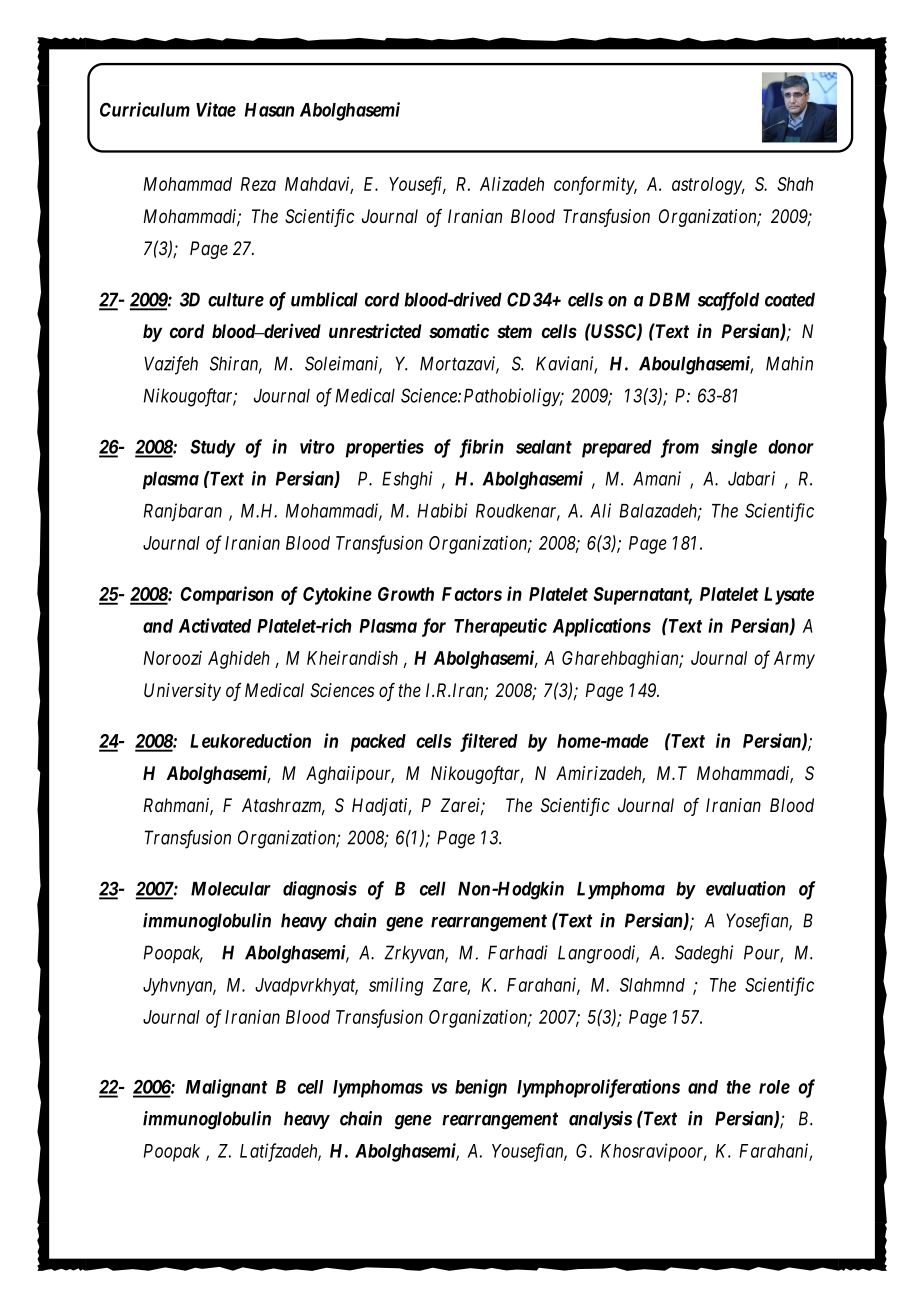  I want to click on evaluation, so click(745, 888).
